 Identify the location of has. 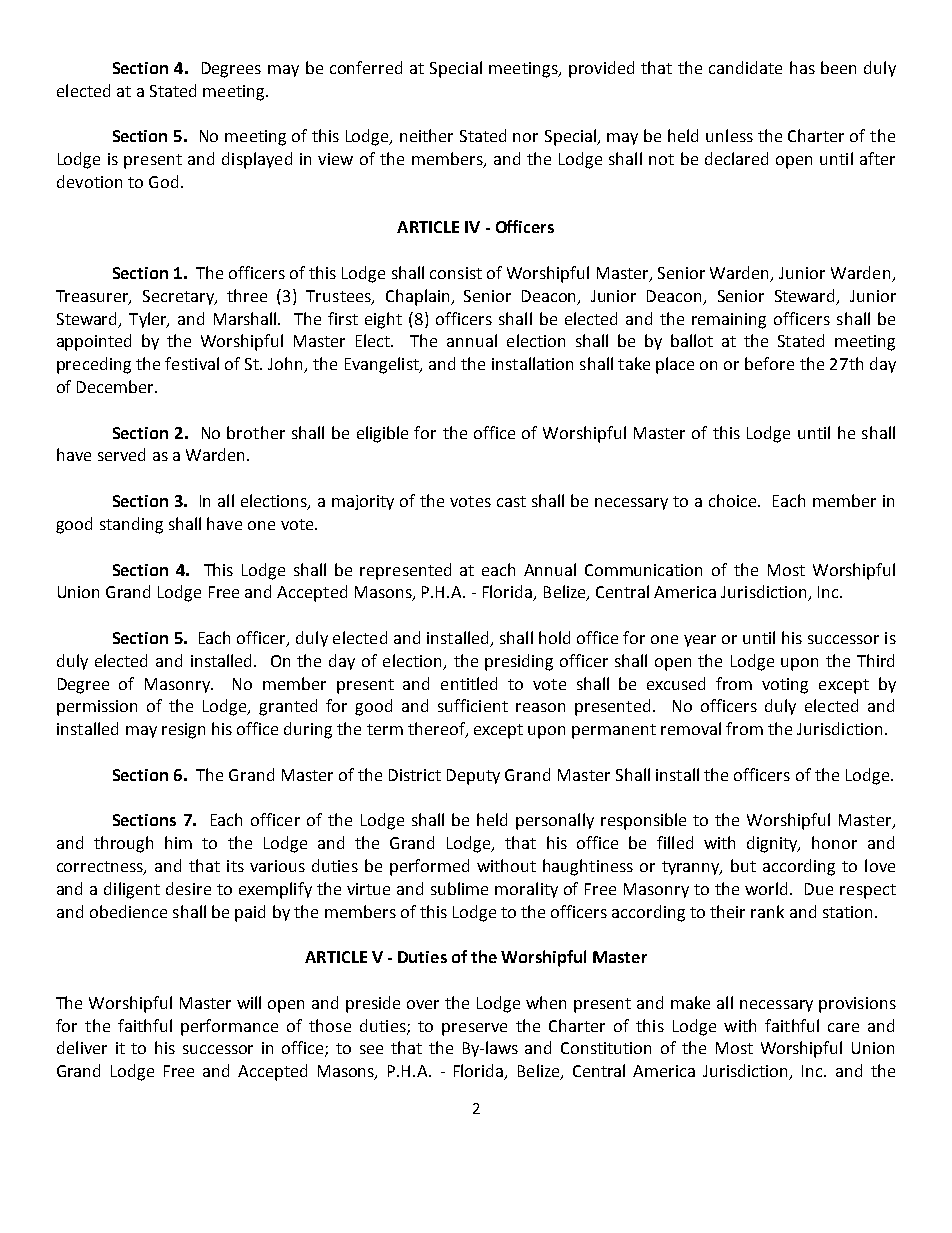
(802, 67).
